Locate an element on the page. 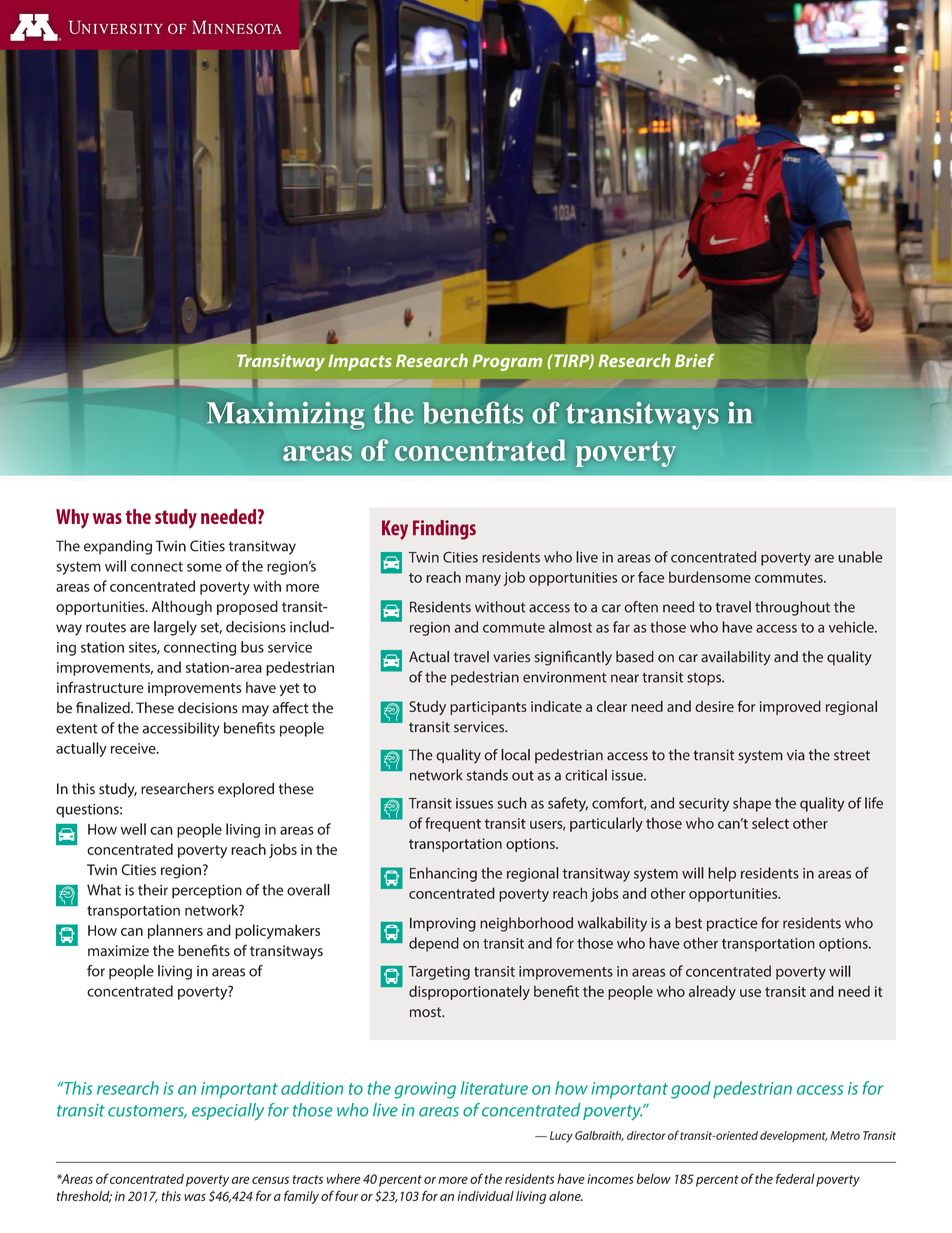  receive is located at coordinates (134, 748).
